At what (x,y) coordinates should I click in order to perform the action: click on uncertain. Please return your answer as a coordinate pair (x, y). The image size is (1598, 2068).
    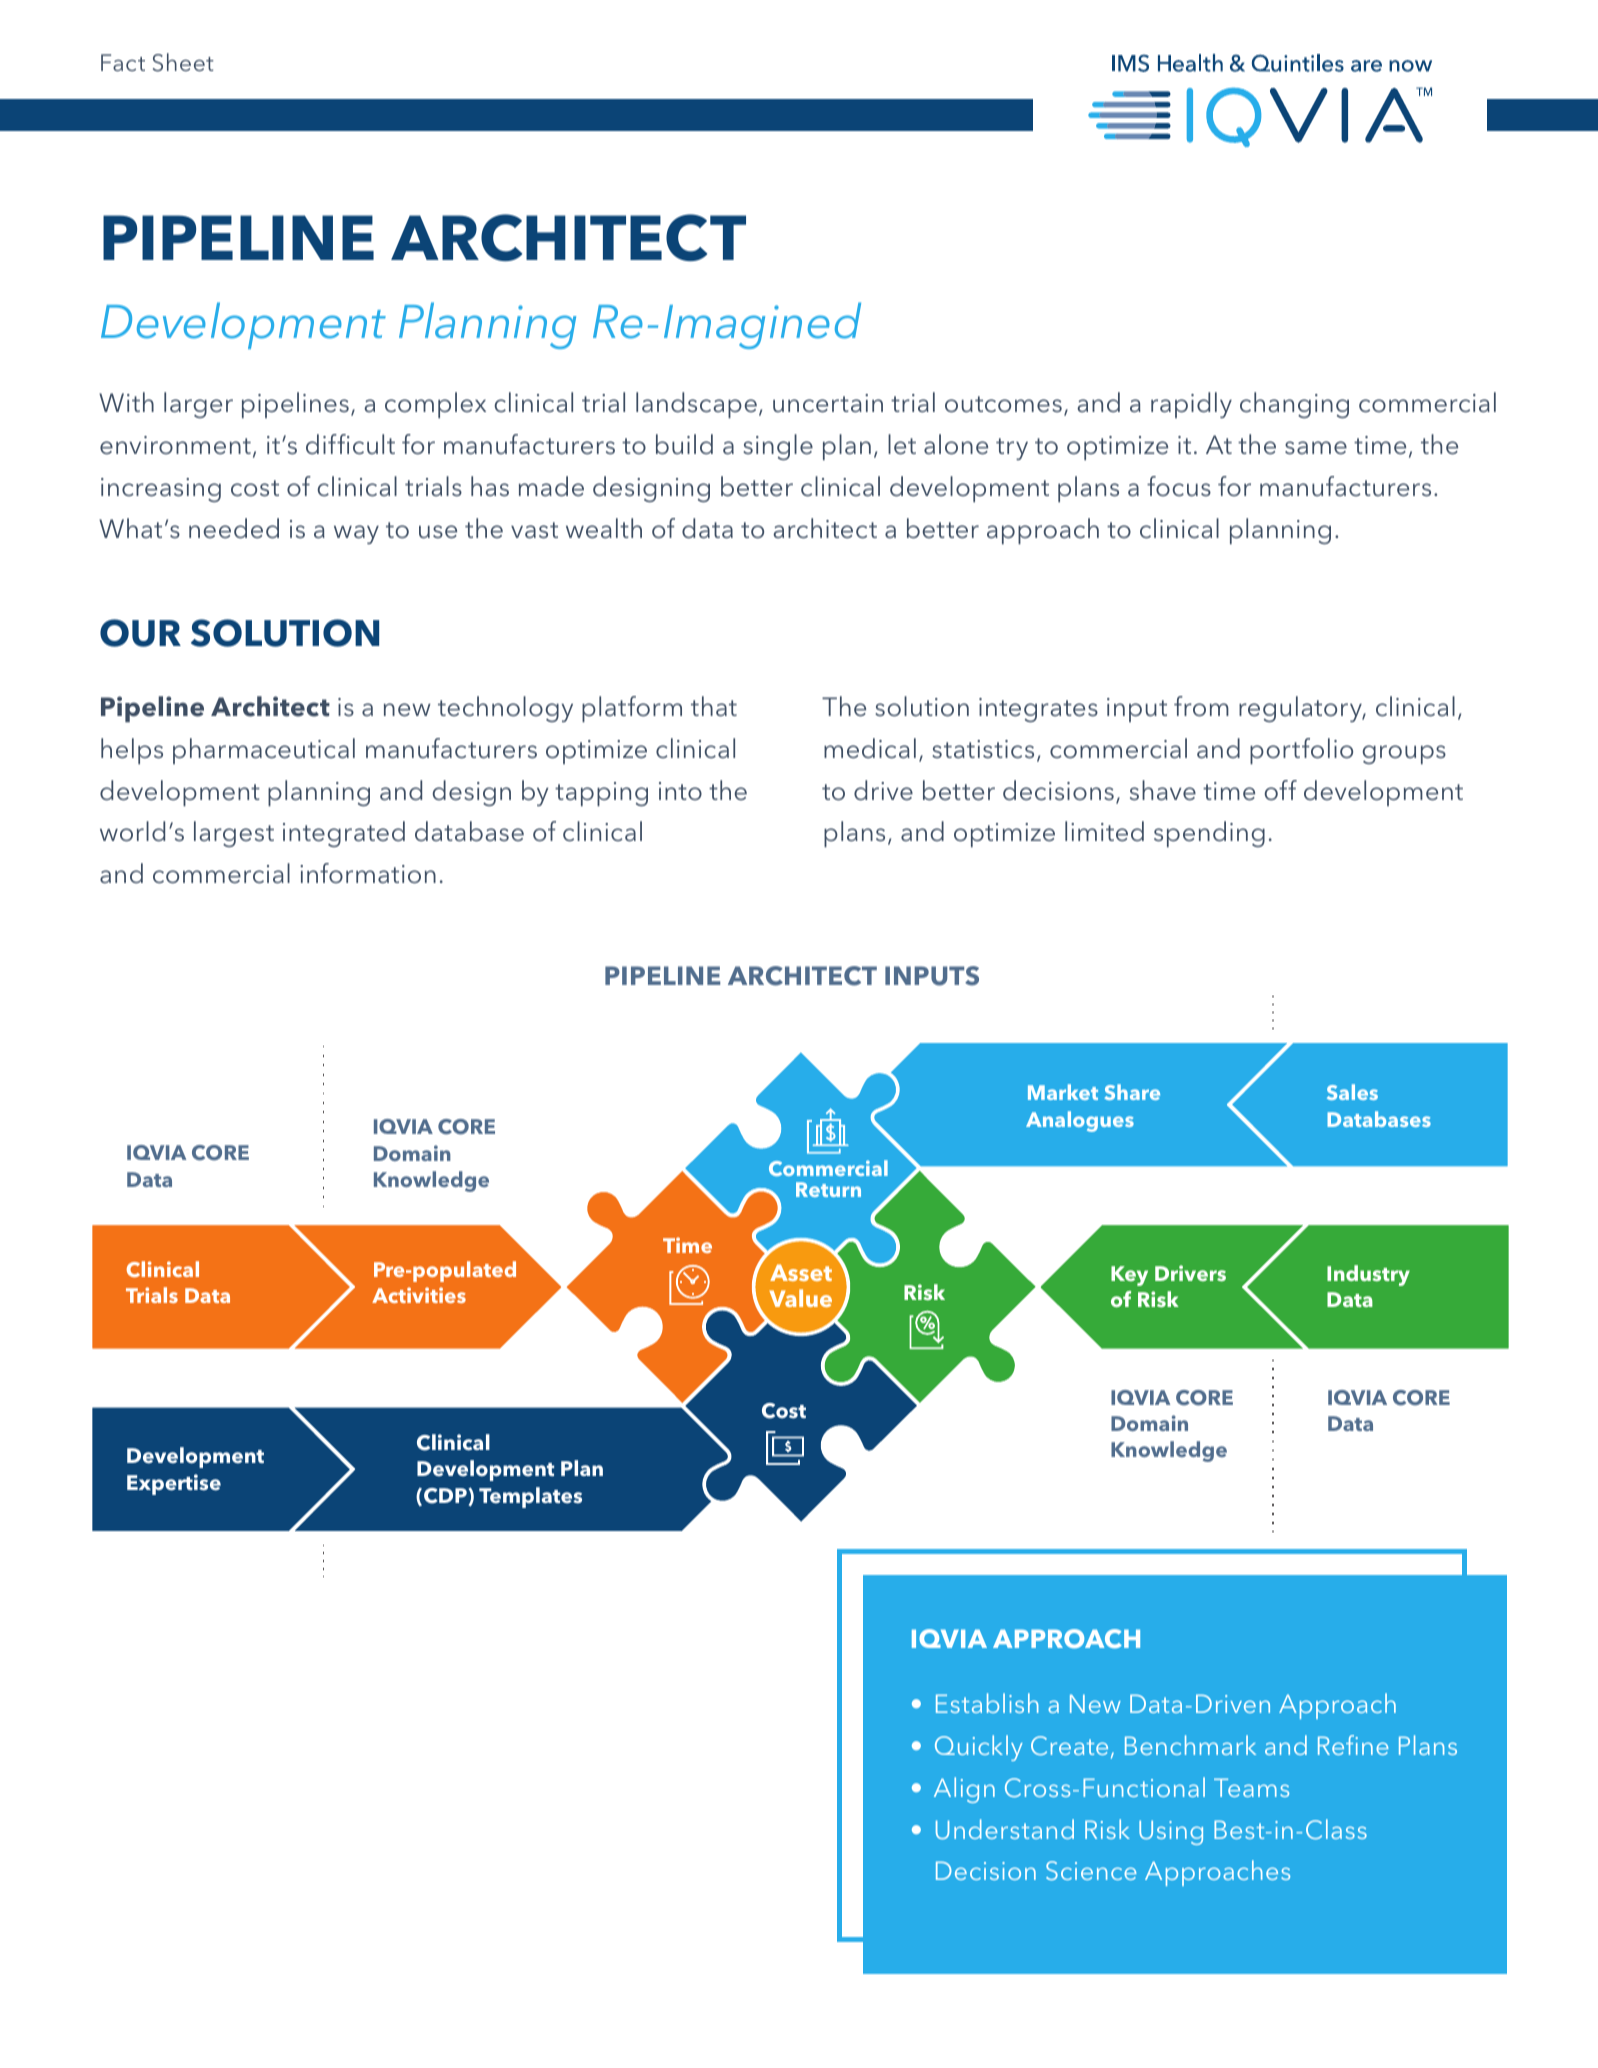
    Looking at the image, I should click on (828, 403).
